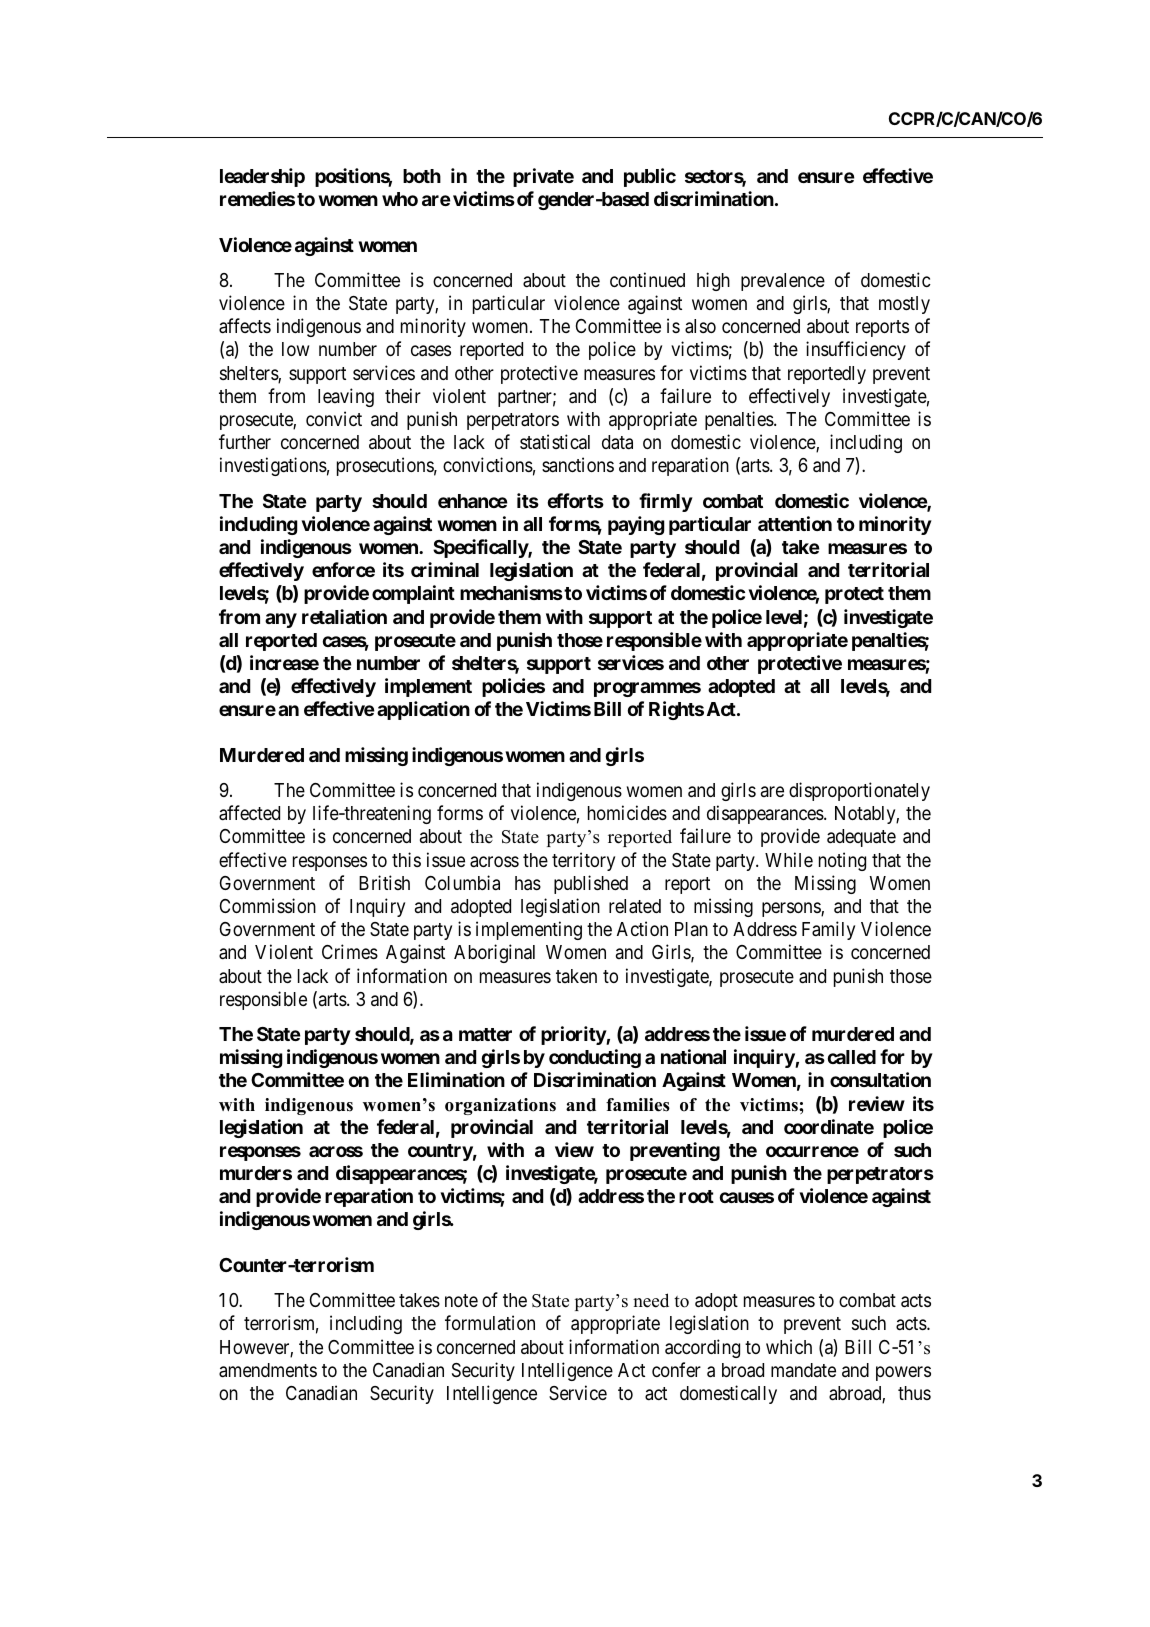 Image resolution: width=1150 pixels, height=1627 pixels. What do you see at coordinates (350, 951) in the screenshot?
I see `Crimes` at bounding box center [350, 951].
